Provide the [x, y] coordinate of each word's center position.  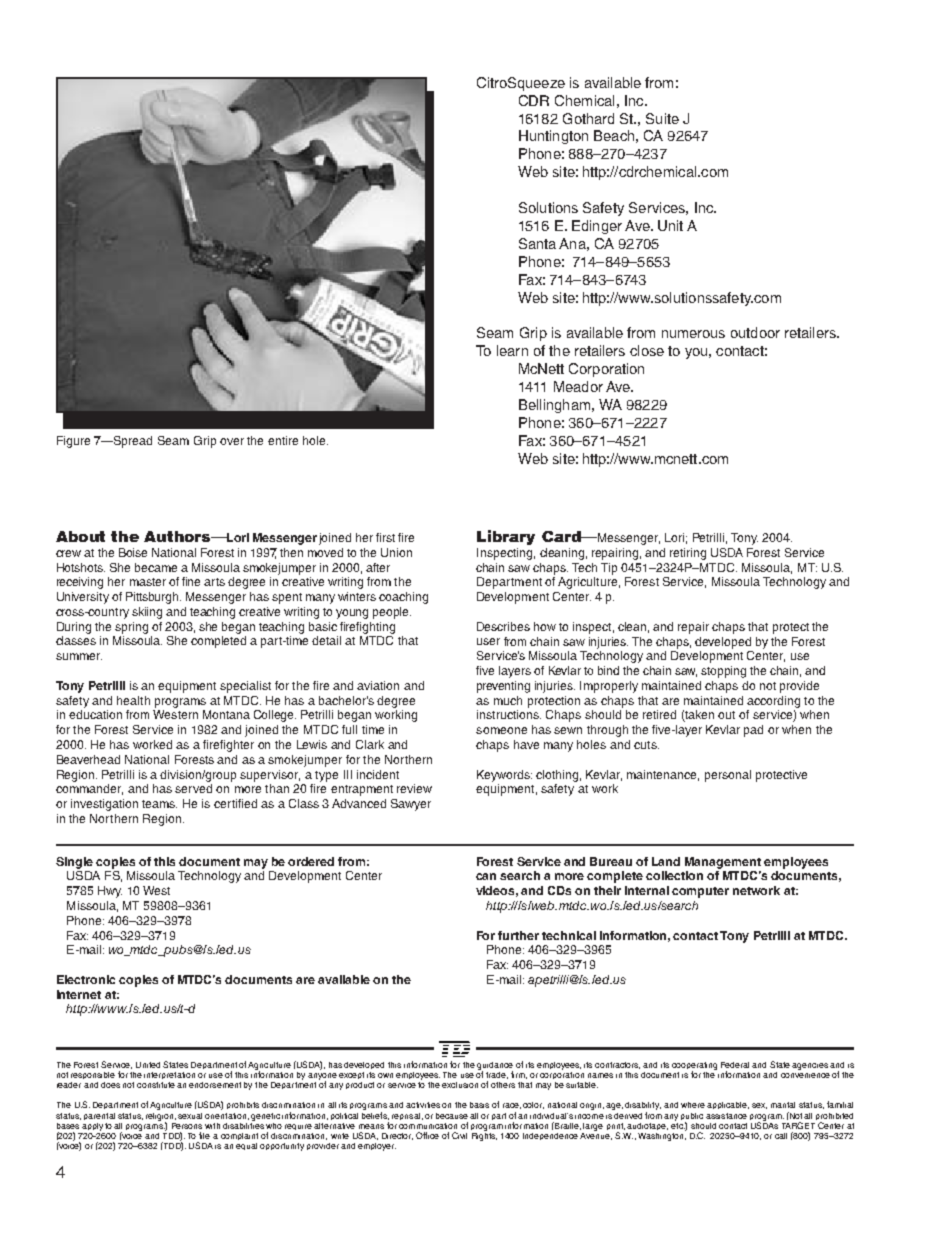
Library [506, 537]
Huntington [553, 137]
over [232, 441]
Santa [537, 243]
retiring [688, 554]
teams [159, 804]
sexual [190, 1116]
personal [728, 776]
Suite [662, 118]
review [414, 788]
